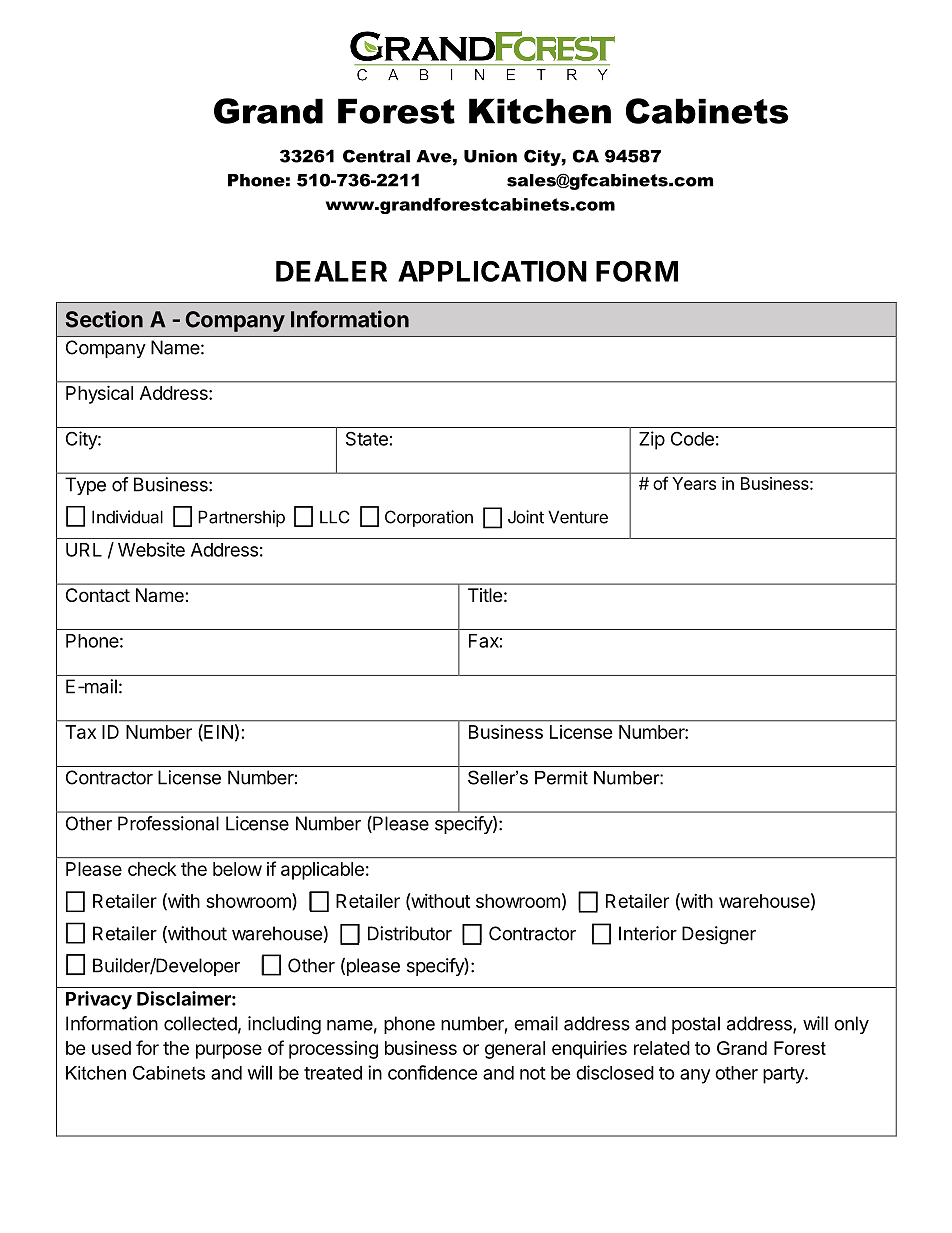 This document has height=1233, width=952. Describe the element at coordinates (492, 271) in the document. I see `APPLICATION` at that location.
